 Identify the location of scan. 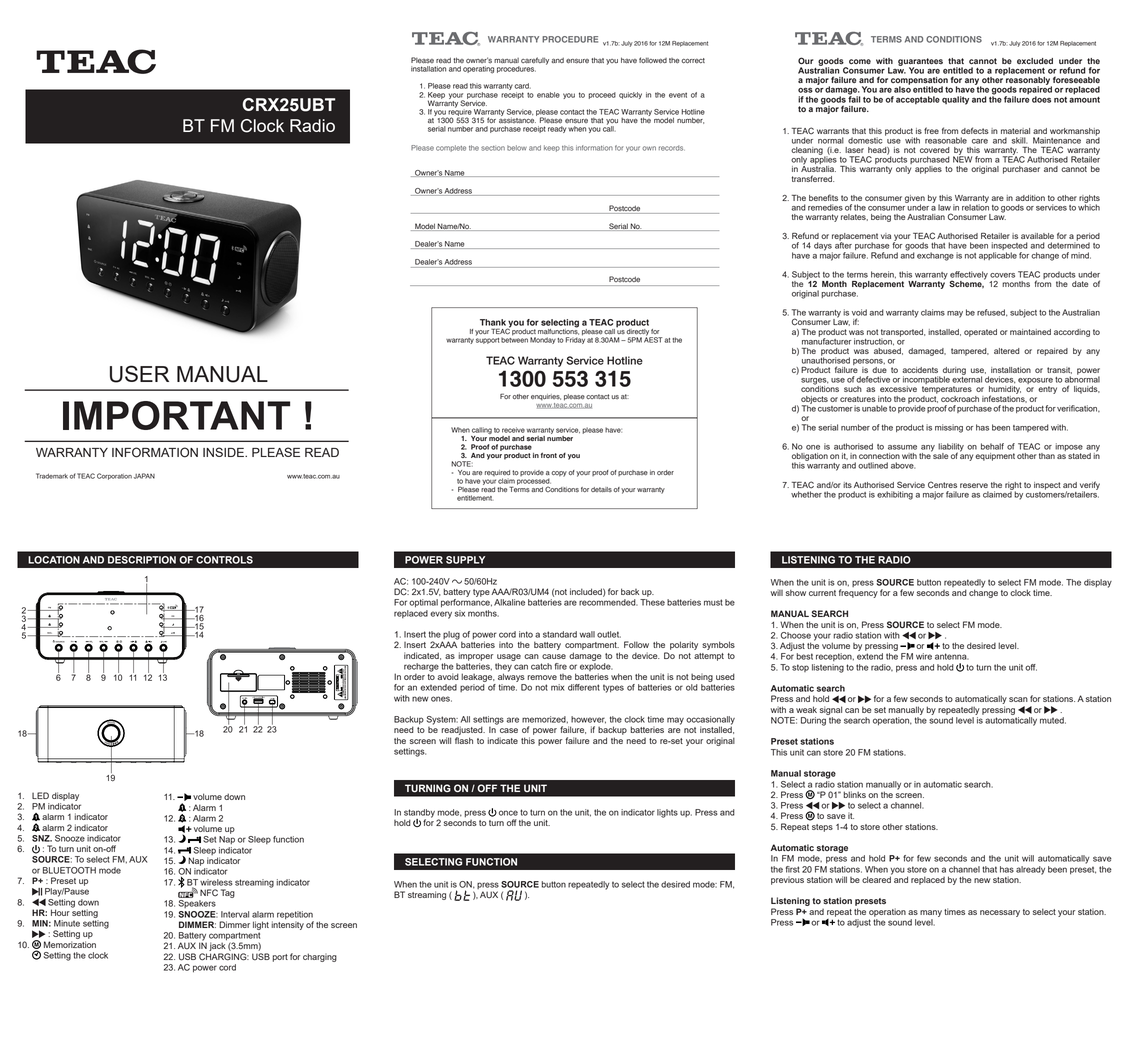
(1018, 699).
